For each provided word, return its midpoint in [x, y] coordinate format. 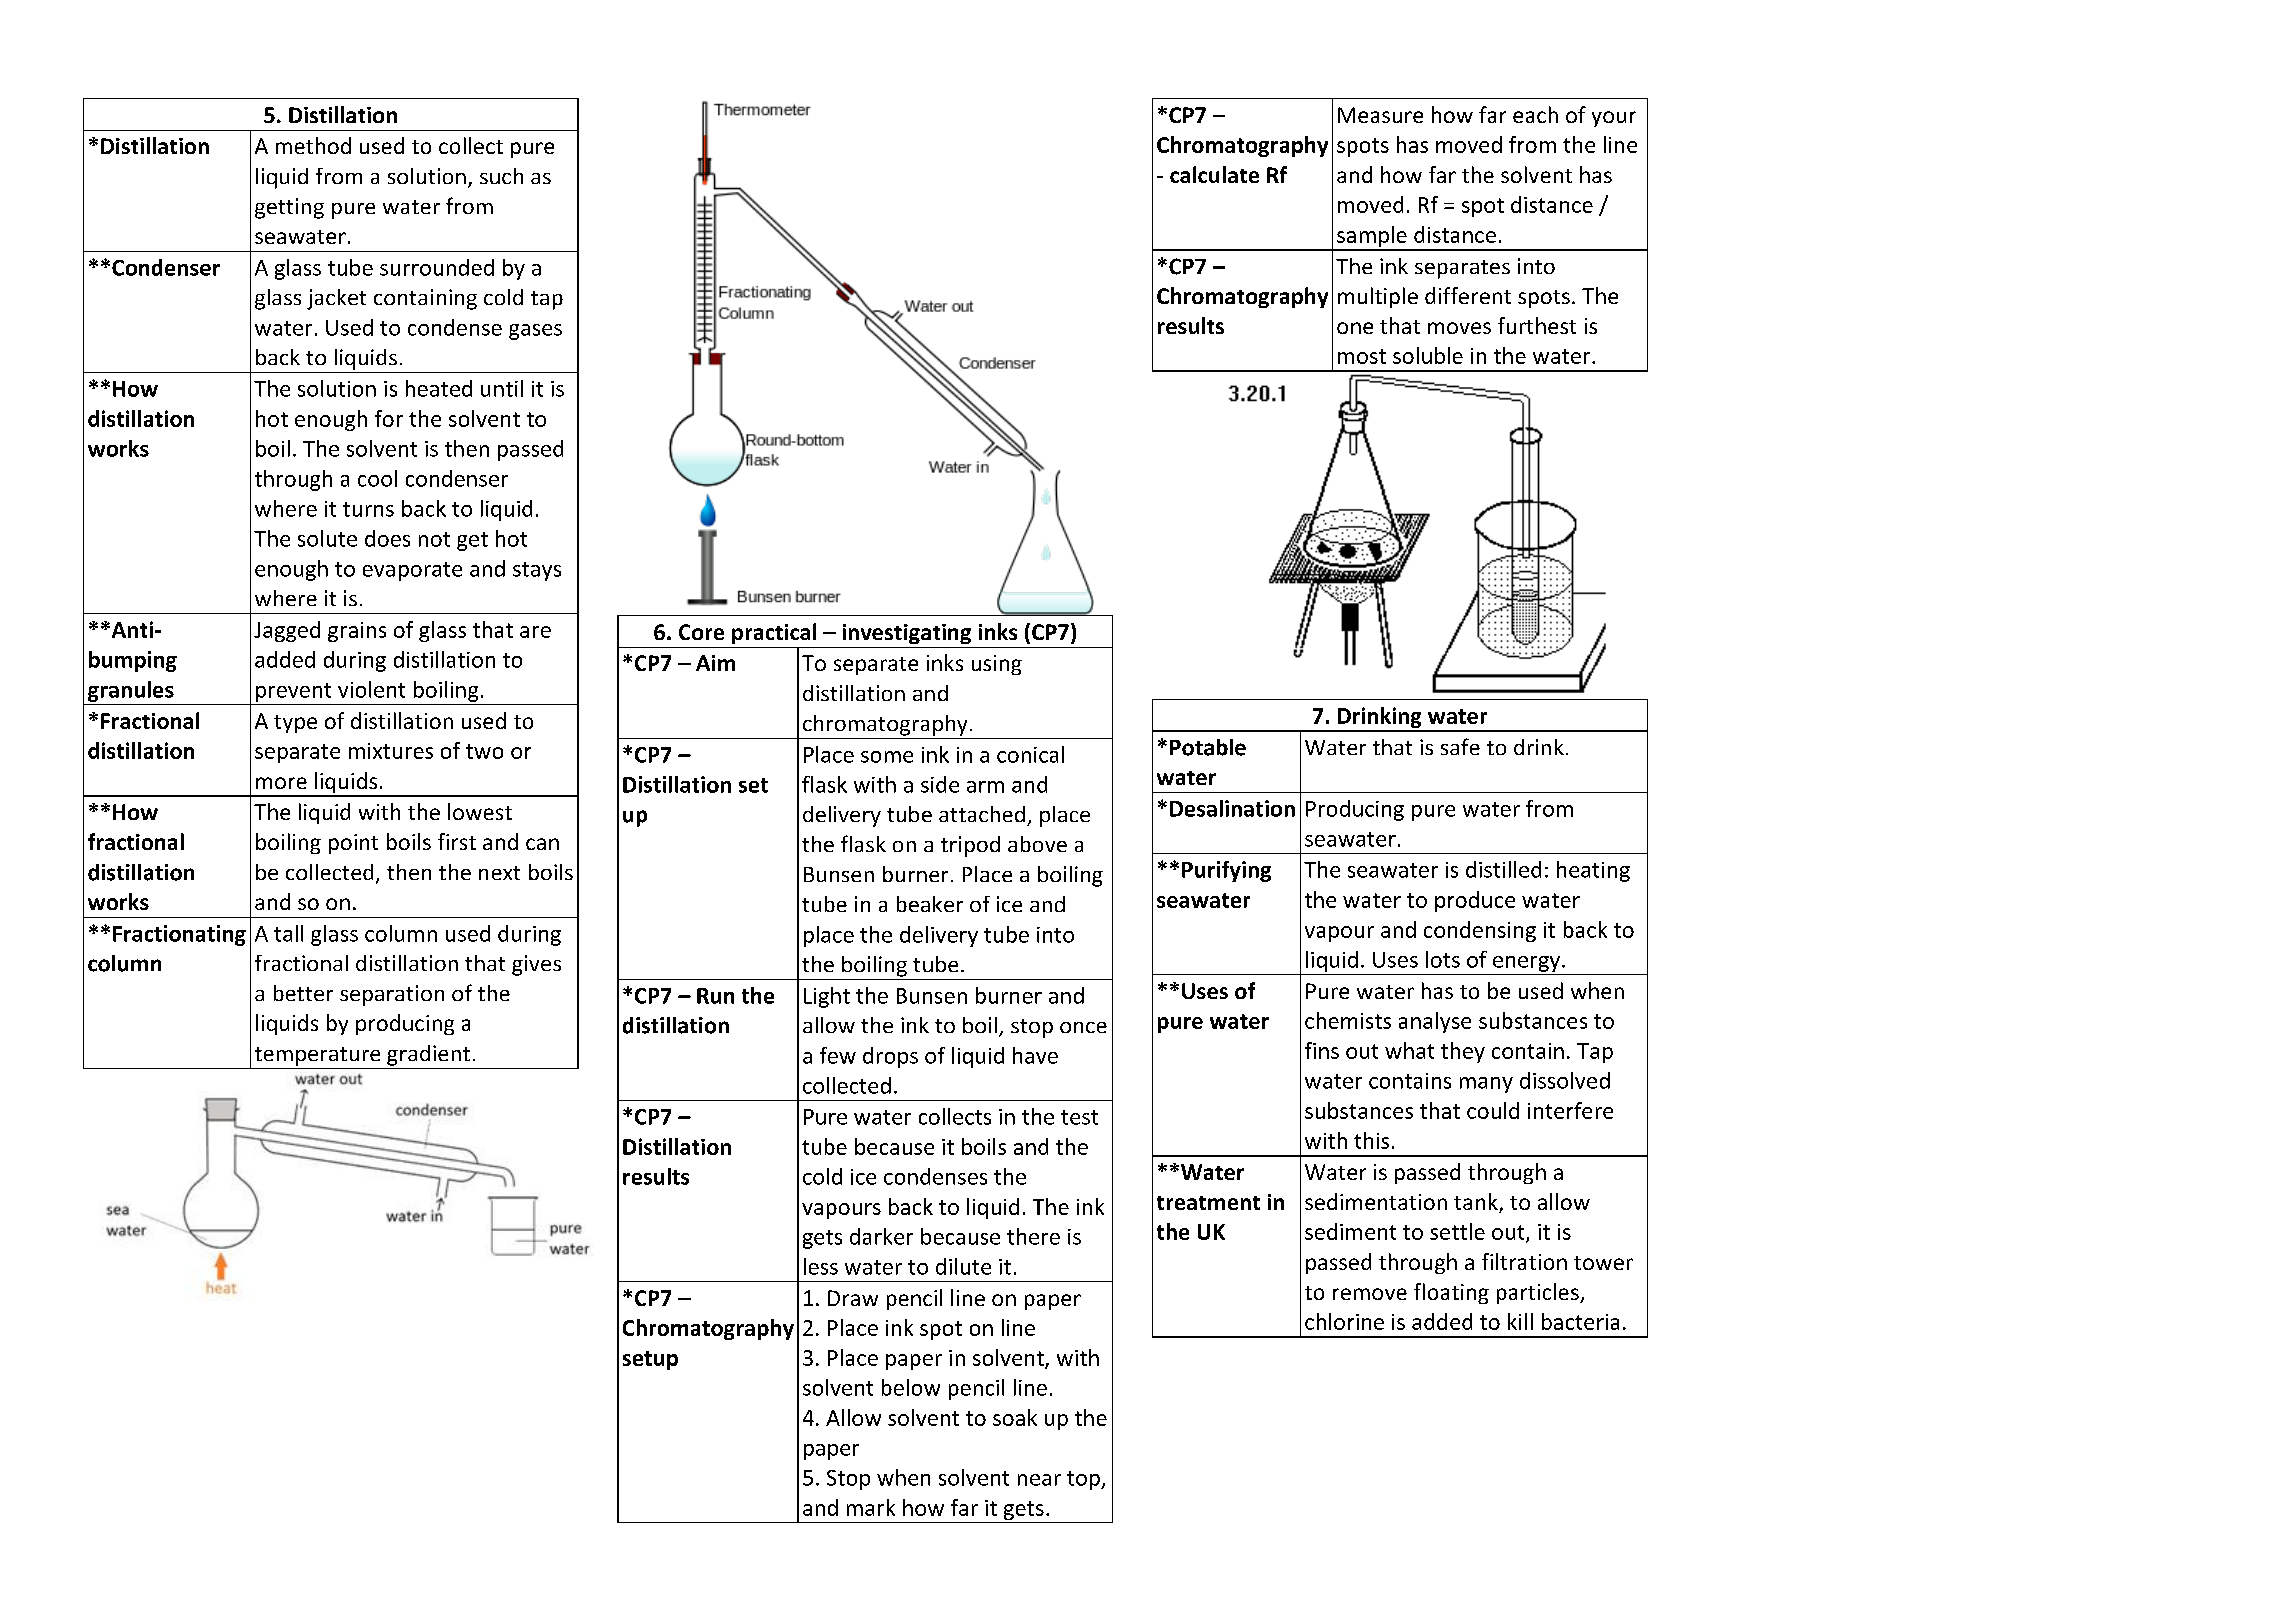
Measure [1380, 115]
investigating [907, 634]
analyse [1435, 1022]
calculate [1214, 174]
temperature [317, 1056]
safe [1460, 746]
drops [890, 1057]
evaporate [412, 571]
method [313, 145]
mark [871, 1507]
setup [650, 1360]
